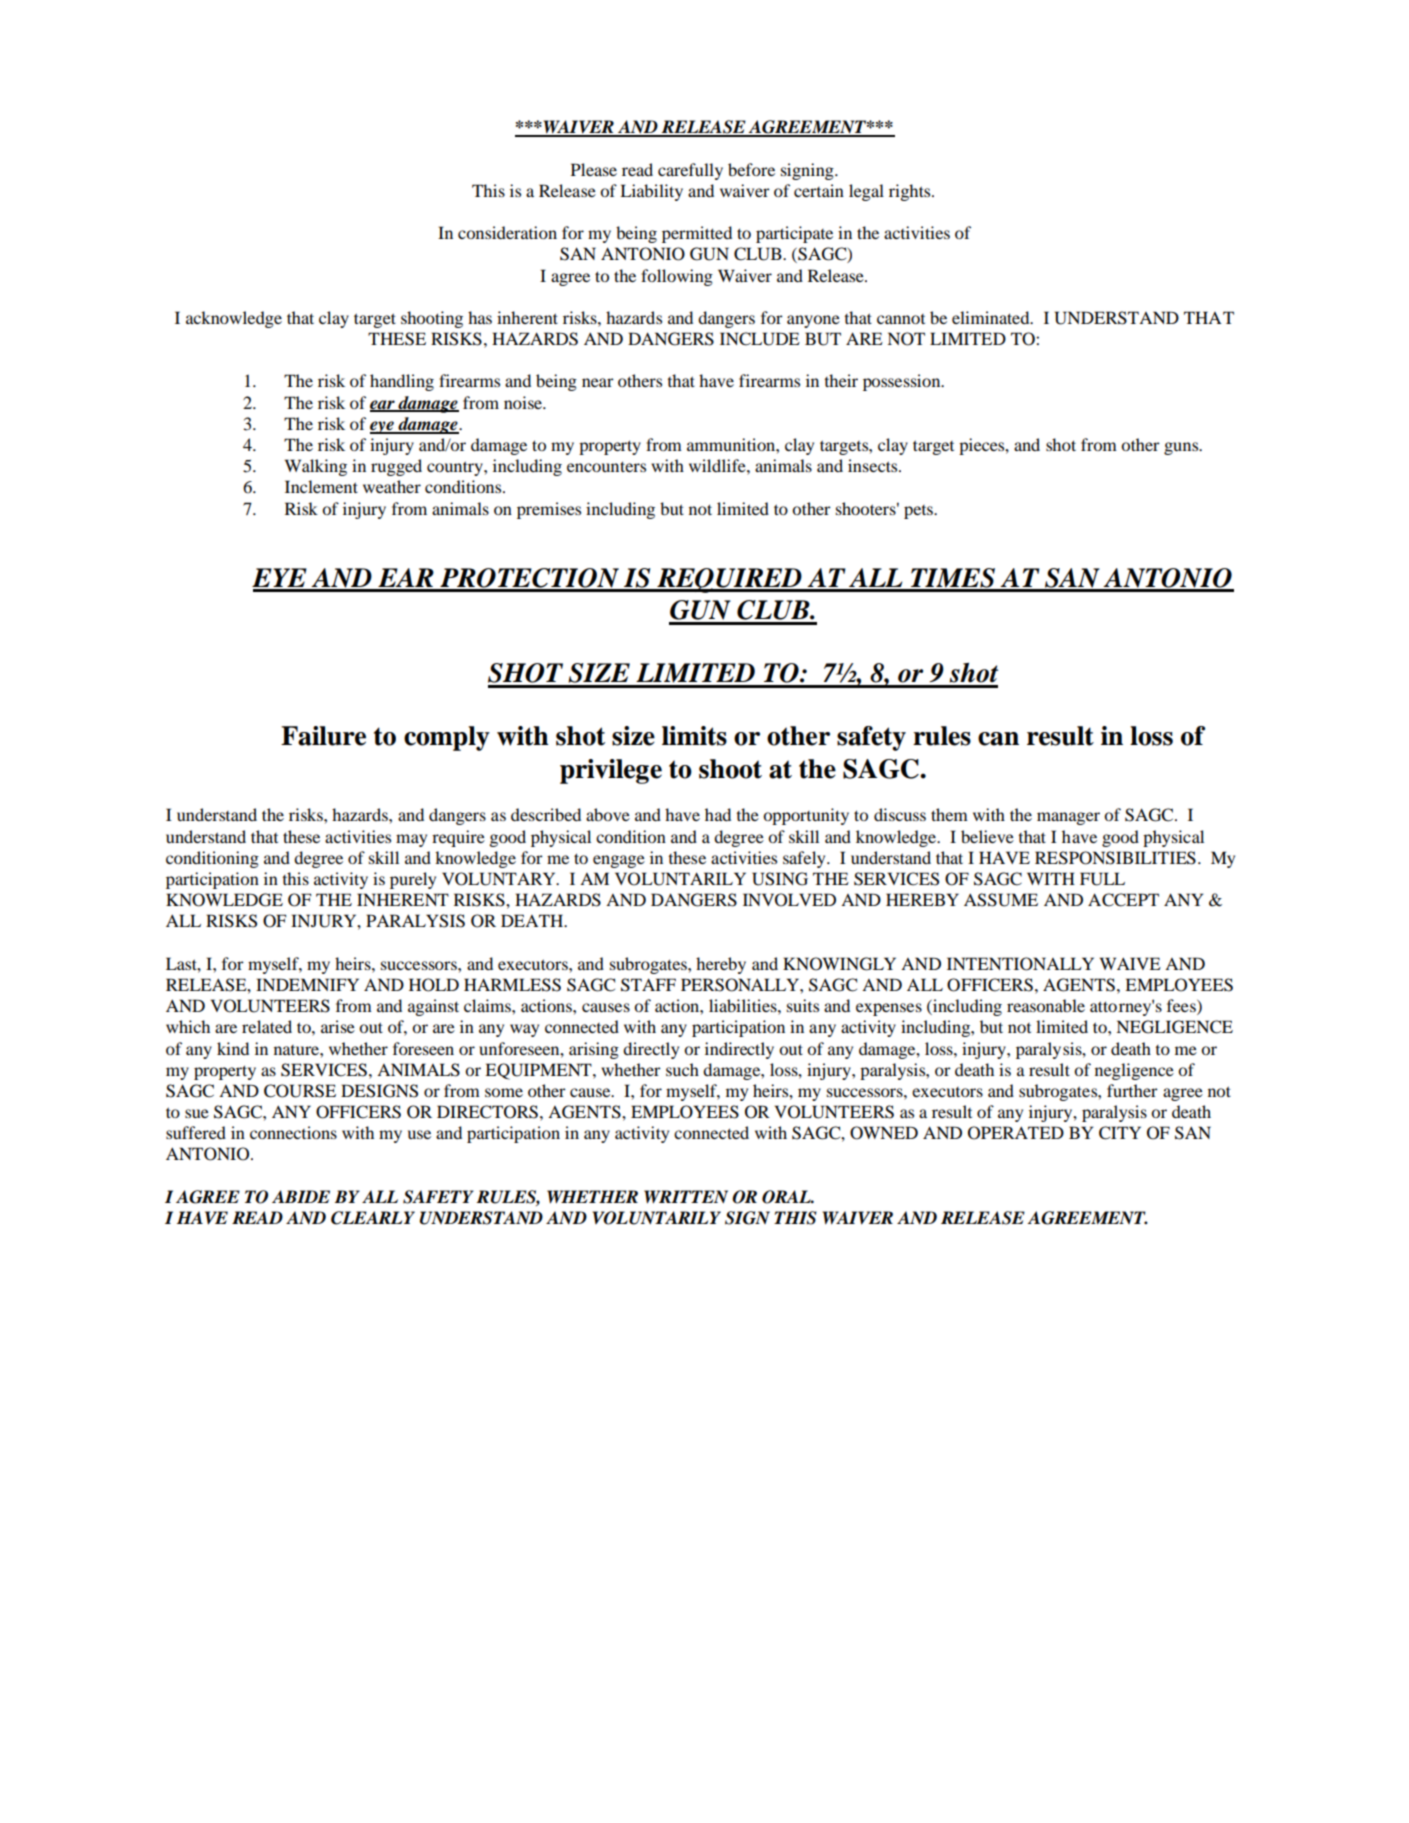 This document has width=1409, height=1823. What do you see at coordinates (651, 192) in the document?
I see `Liability` at bounding box center [651, 192].
